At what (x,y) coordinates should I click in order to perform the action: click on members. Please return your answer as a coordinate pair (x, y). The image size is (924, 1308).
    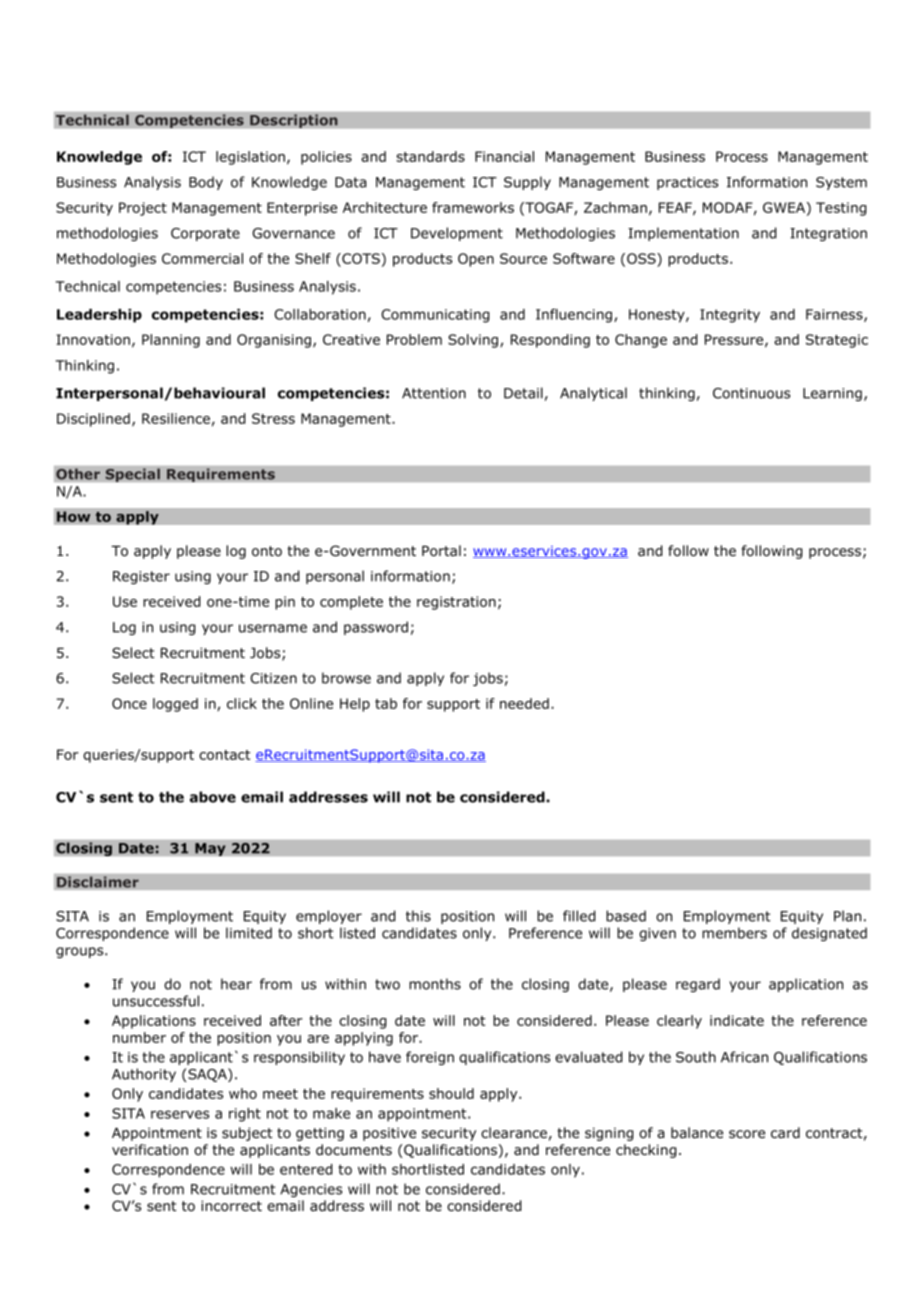
    Looking at the image, I should click on (734, 933).
